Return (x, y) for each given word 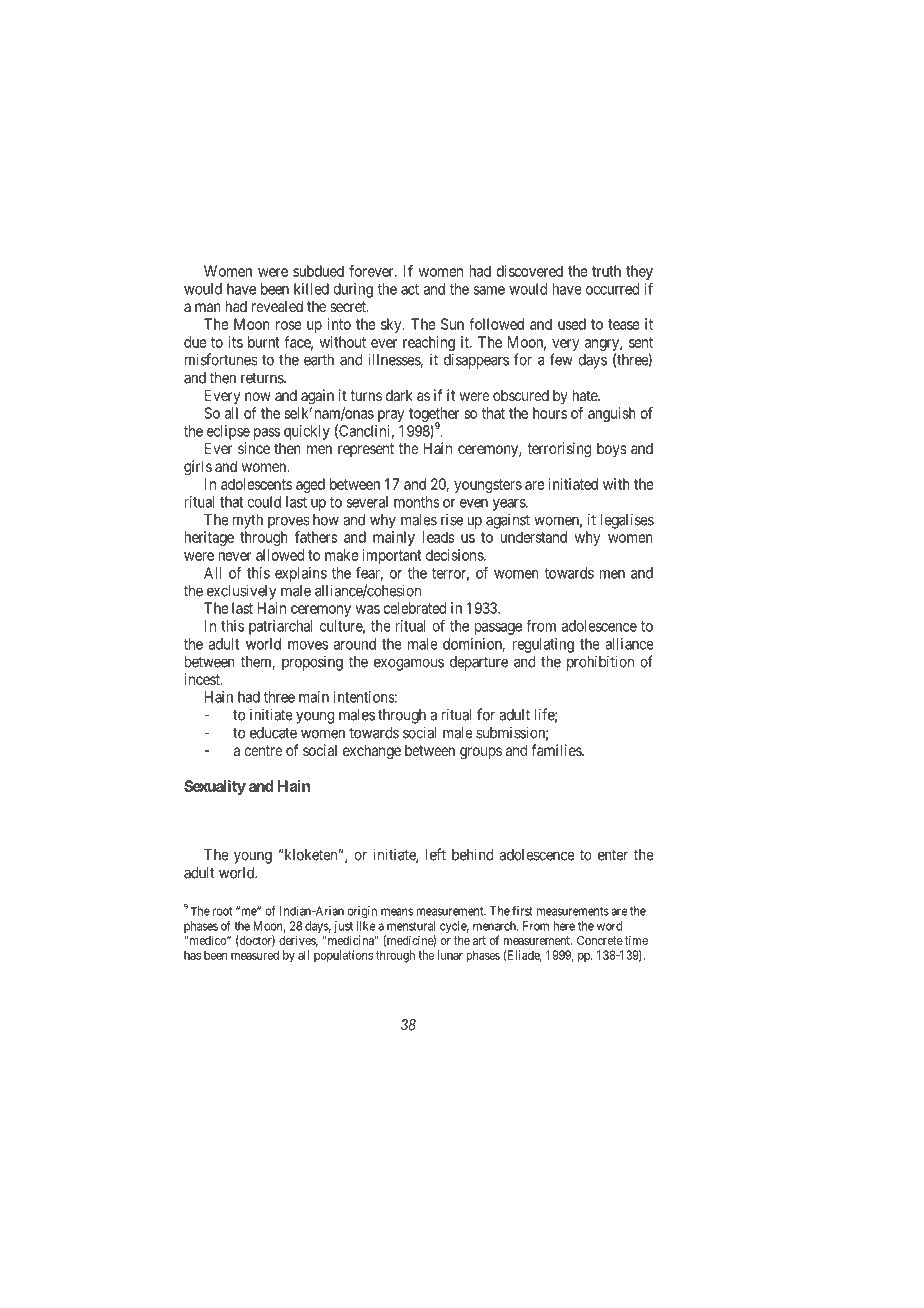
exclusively (241, 592)
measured (255, 955)
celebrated (414, 608)
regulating (543, 645)
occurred (612, 289)
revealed (277, 306)
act (410, 289)
